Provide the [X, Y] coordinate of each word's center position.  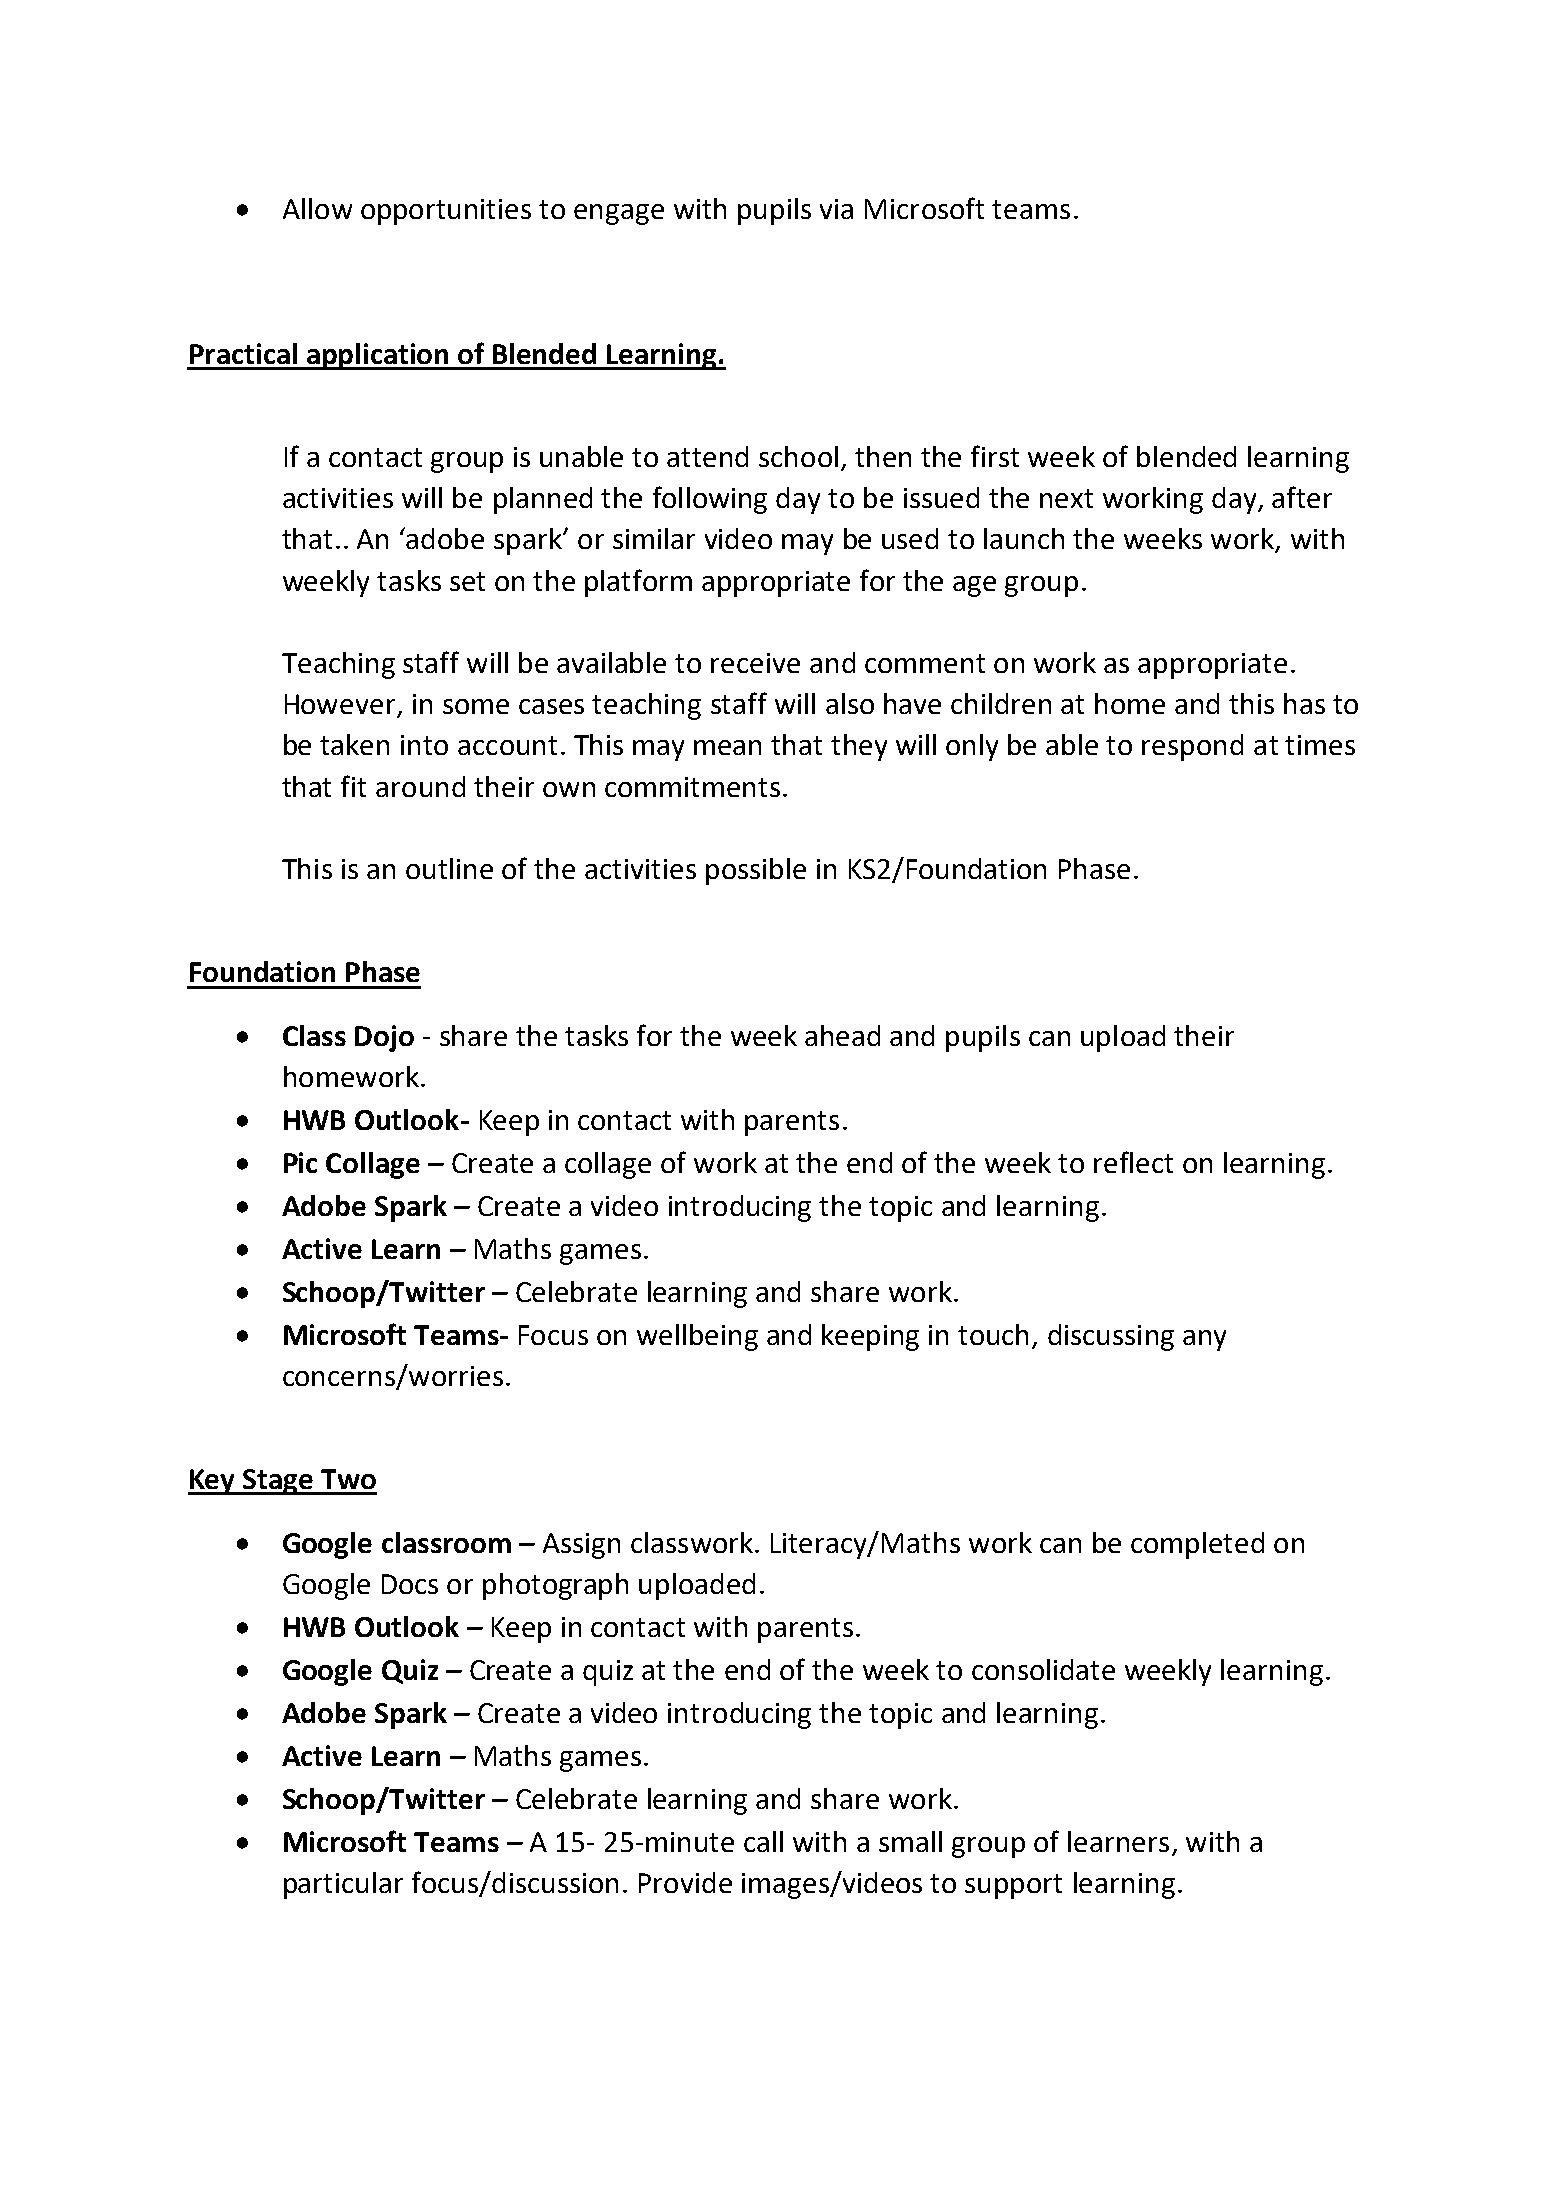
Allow [317, 208]
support [1013, 1886]
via [836, 209]
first [995, 456]
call [763, 1841]
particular [343, 1885]
